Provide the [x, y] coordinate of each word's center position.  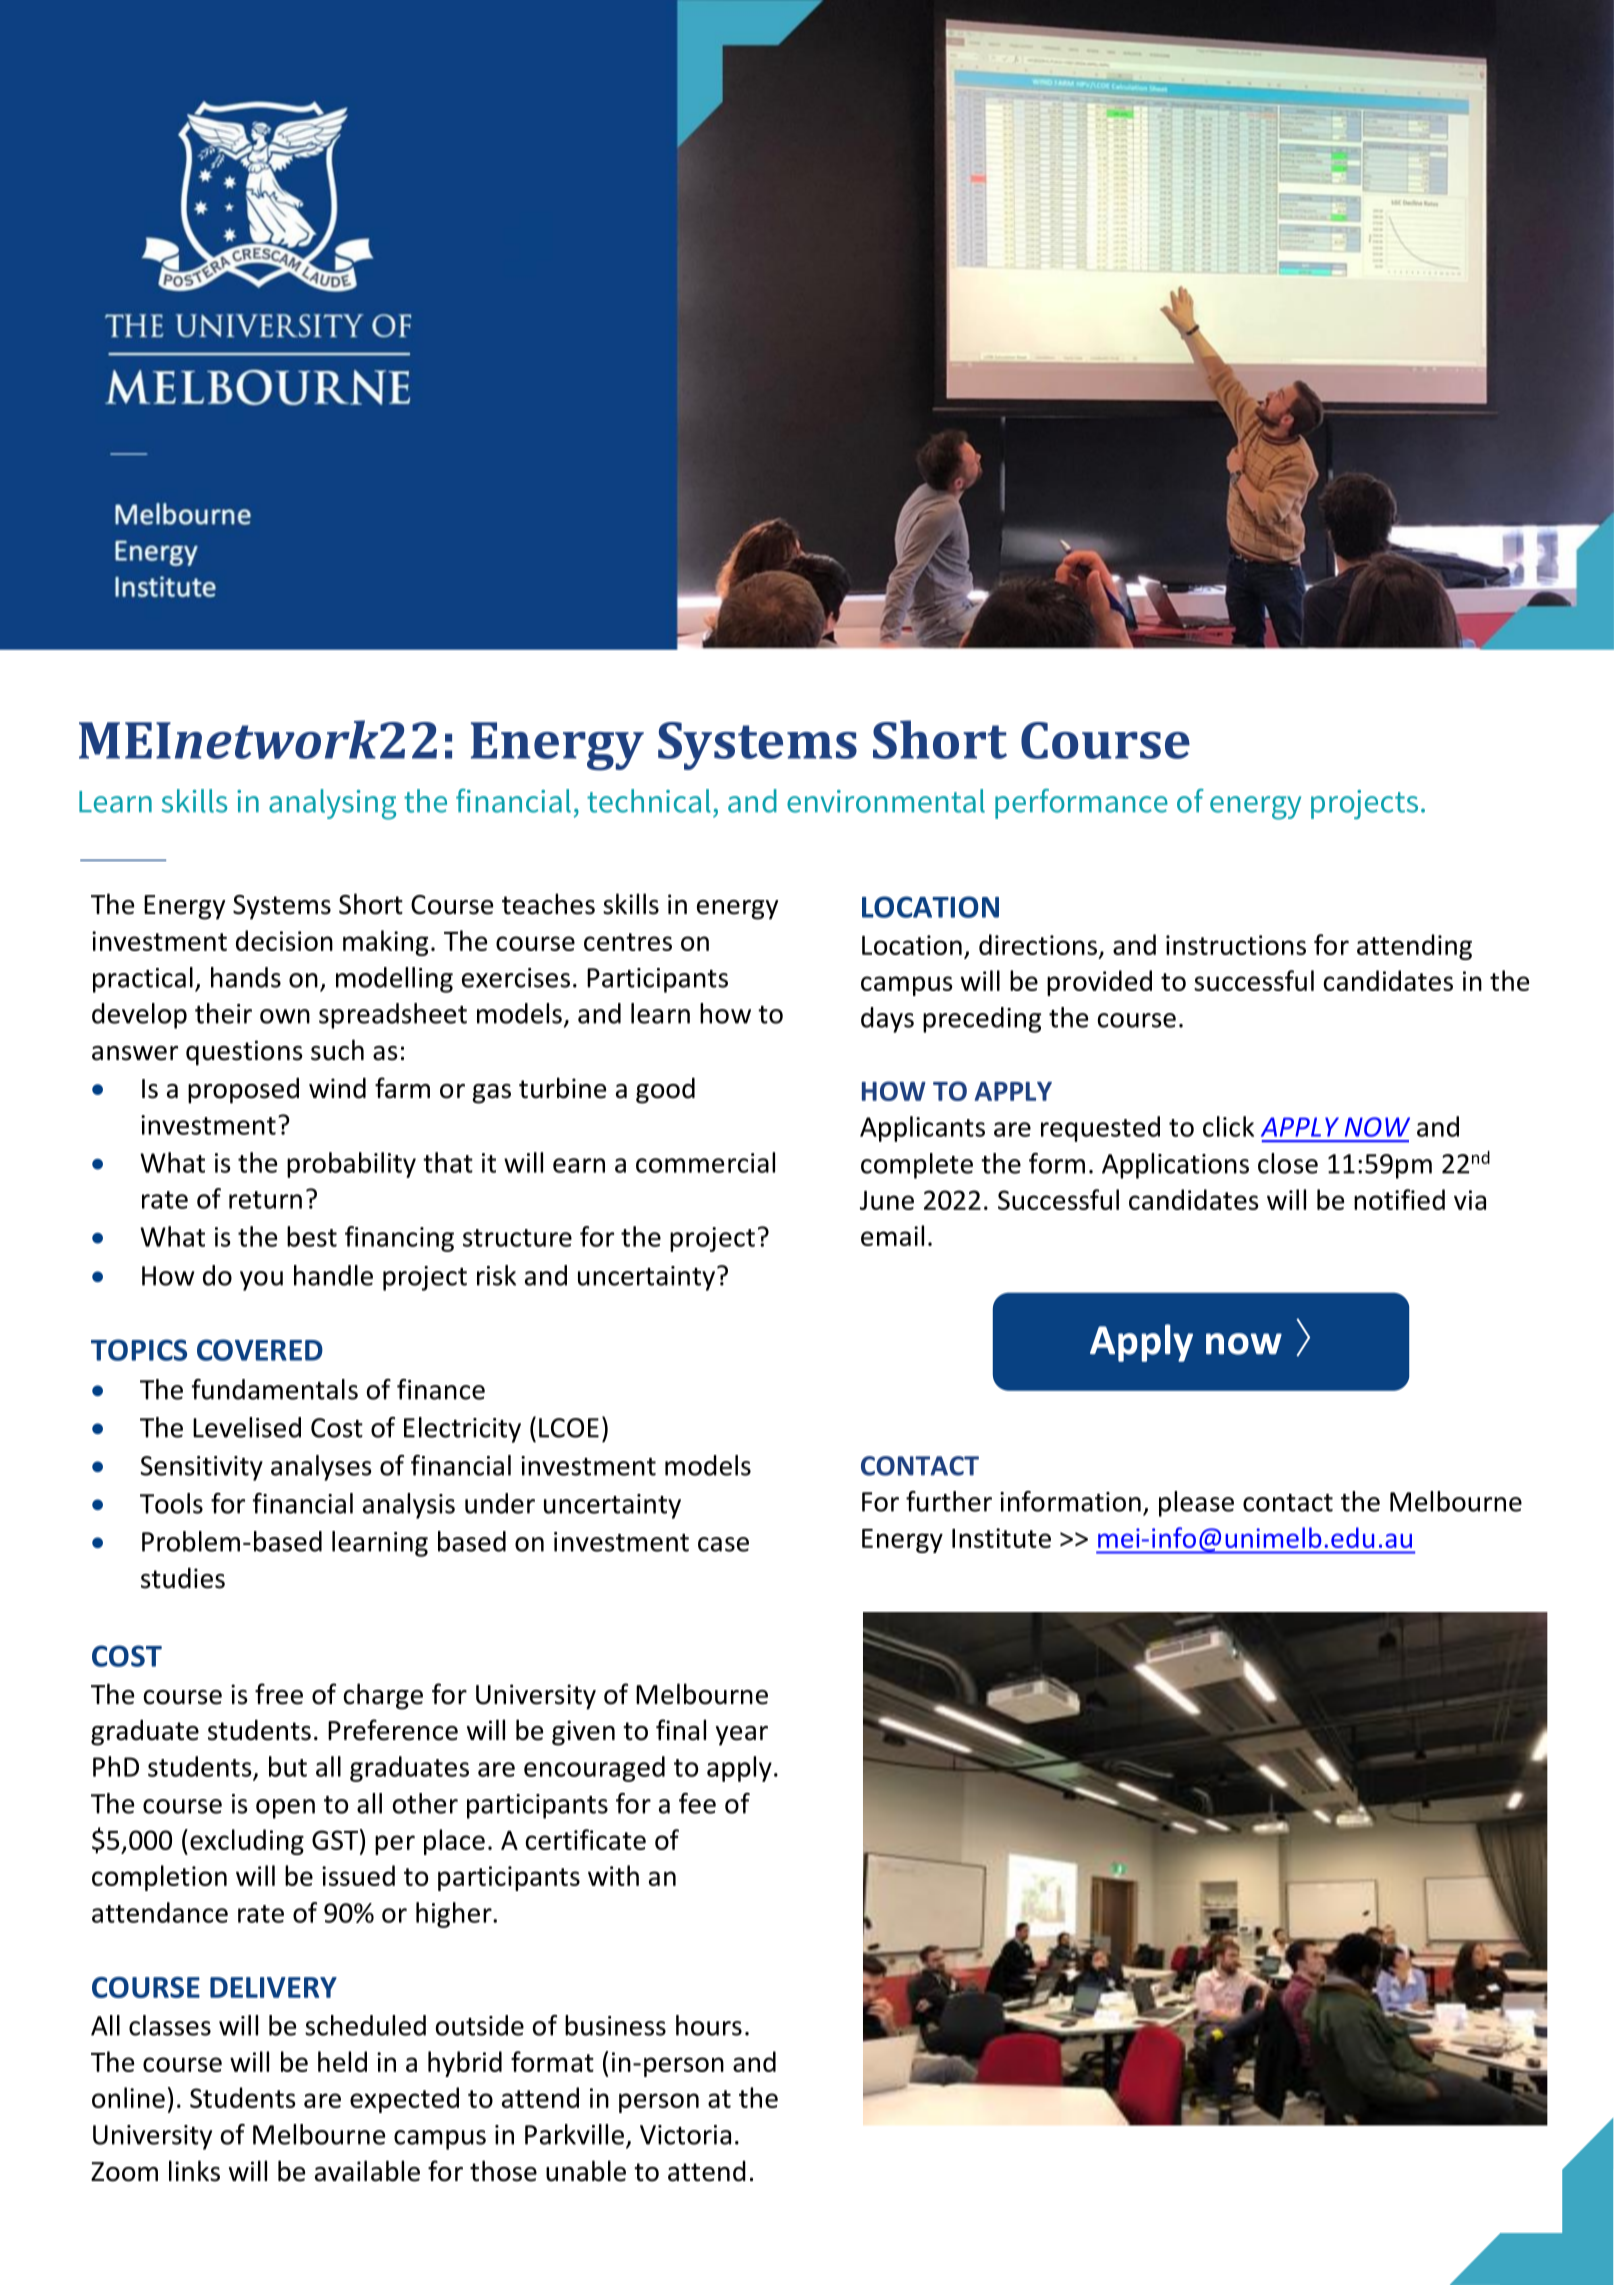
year [742, 1736]
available [367, 2171]
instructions [1236, 945]
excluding [247, 1842]
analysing [332, 804]
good [665, 1090]
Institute [1001, 1538]
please [1196, 1504]
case [723, 1544]
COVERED [260, 1350]
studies [183, 1578]
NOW [1377, 1127]
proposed [243, 1090]
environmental [886, 801]
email [892, 1235]
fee [697, 1803]
